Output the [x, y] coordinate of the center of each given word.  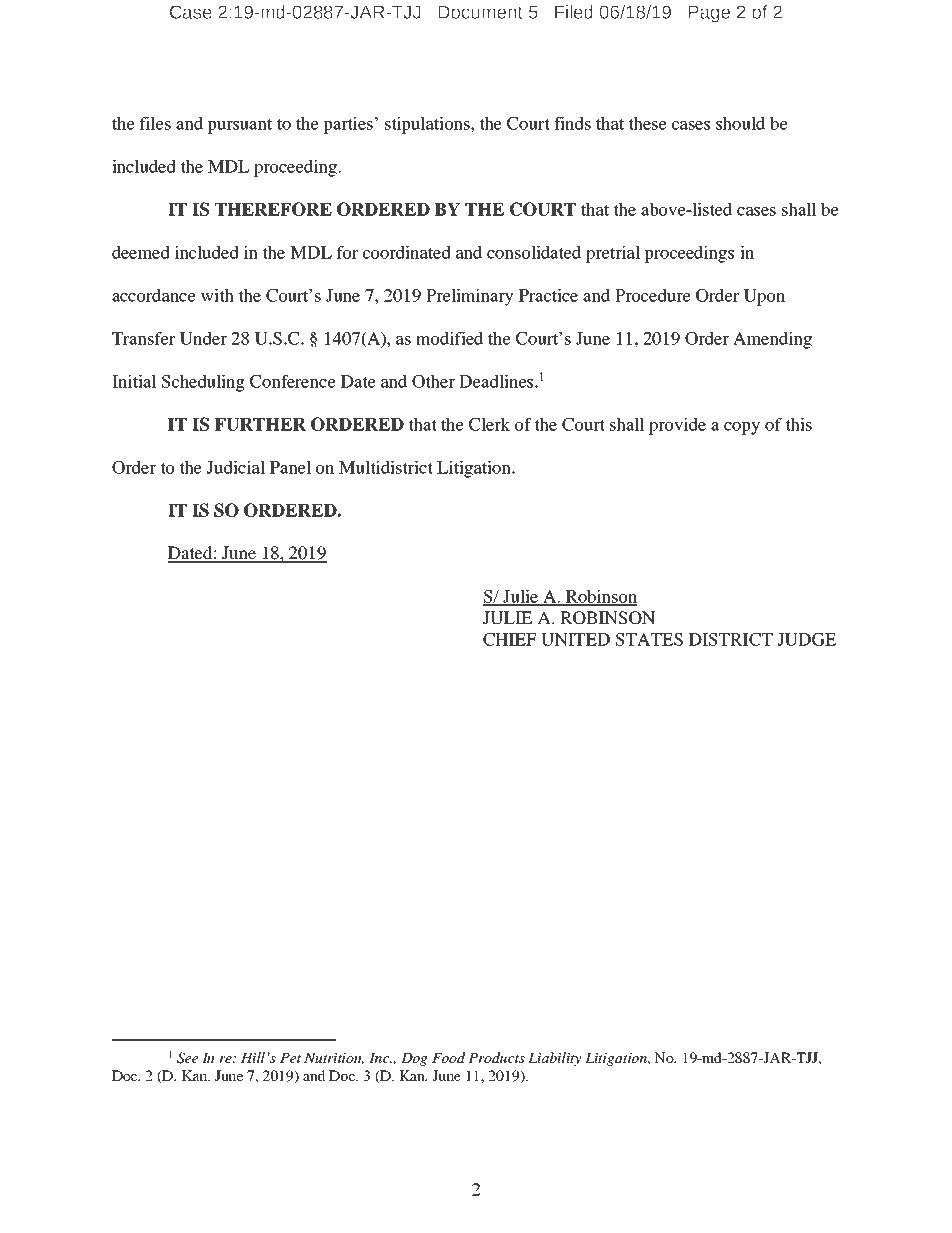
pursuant [239, 126]
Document [480, 12]
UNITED [575, 639]
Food [448, 1057]
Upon [764, 297]
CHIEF [509, 639]
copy [742, 428]
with [217, 295]
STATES [649, 639]
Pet [290, 1058]
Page [709, 14]
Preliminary [470, 297]
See [187, 1058]
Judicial [235, 467]
